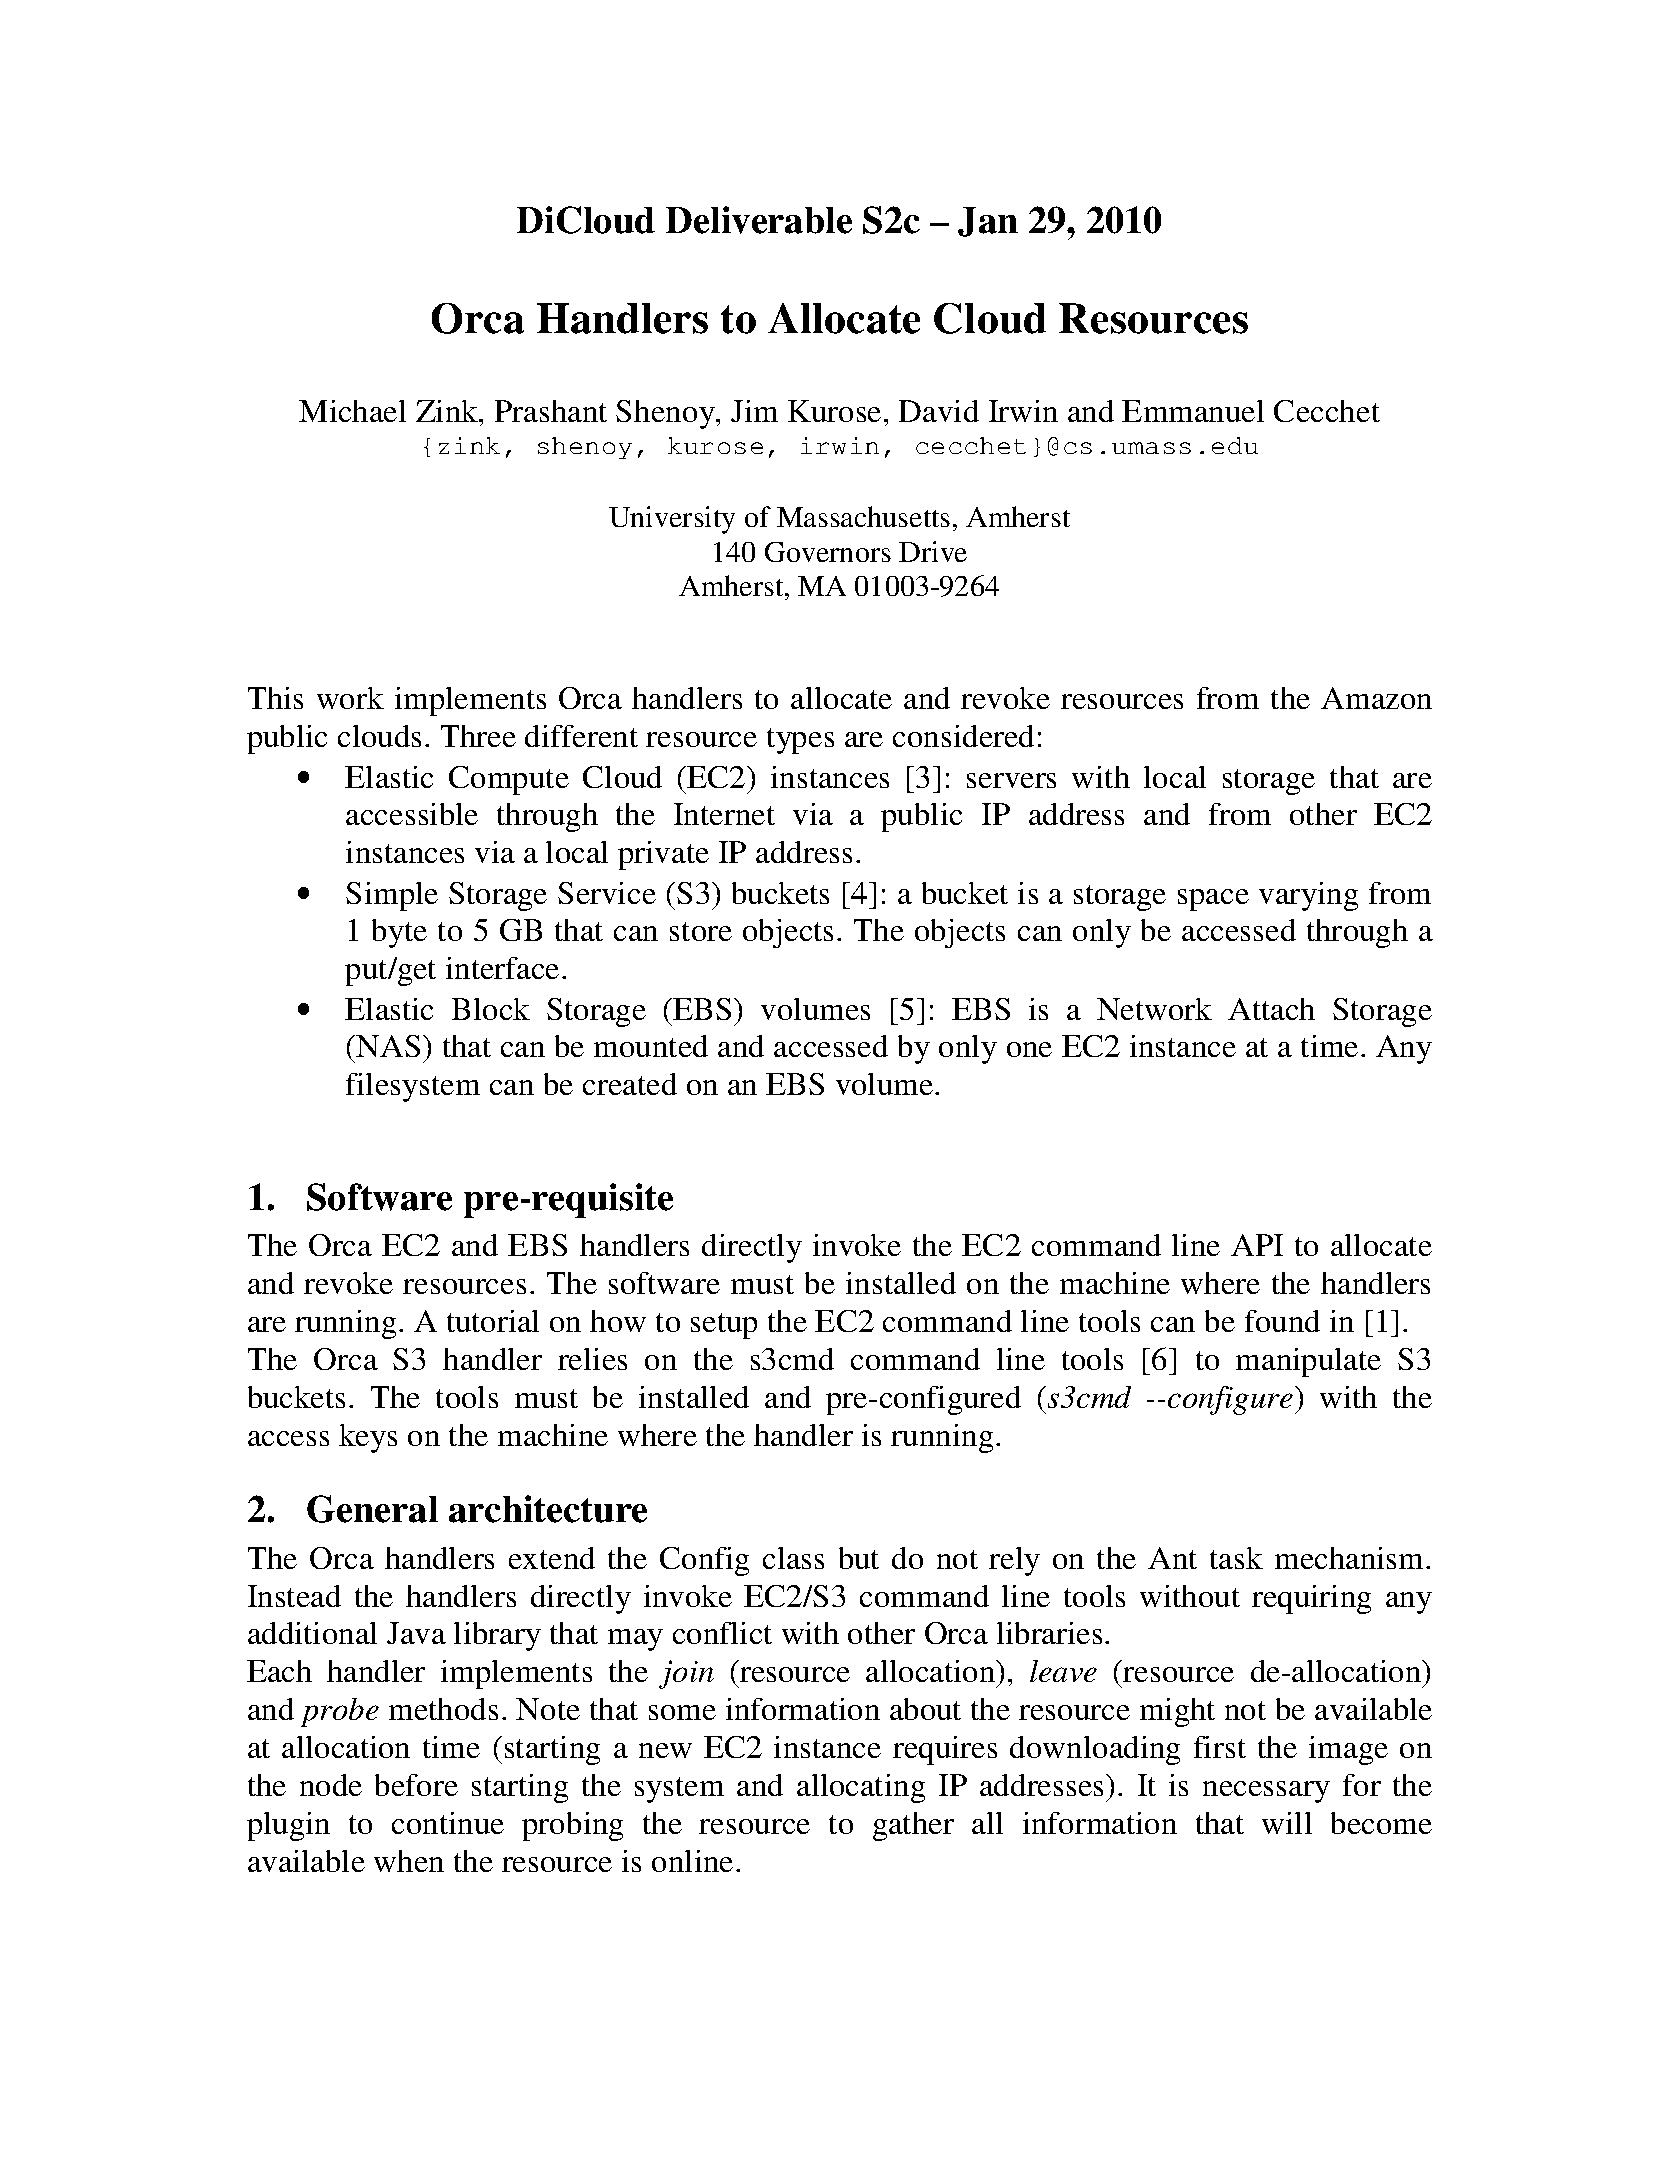 Image resolution: width=1680 pixels, height=2174 pixels. I want to click on before, so click(416, 1785).
